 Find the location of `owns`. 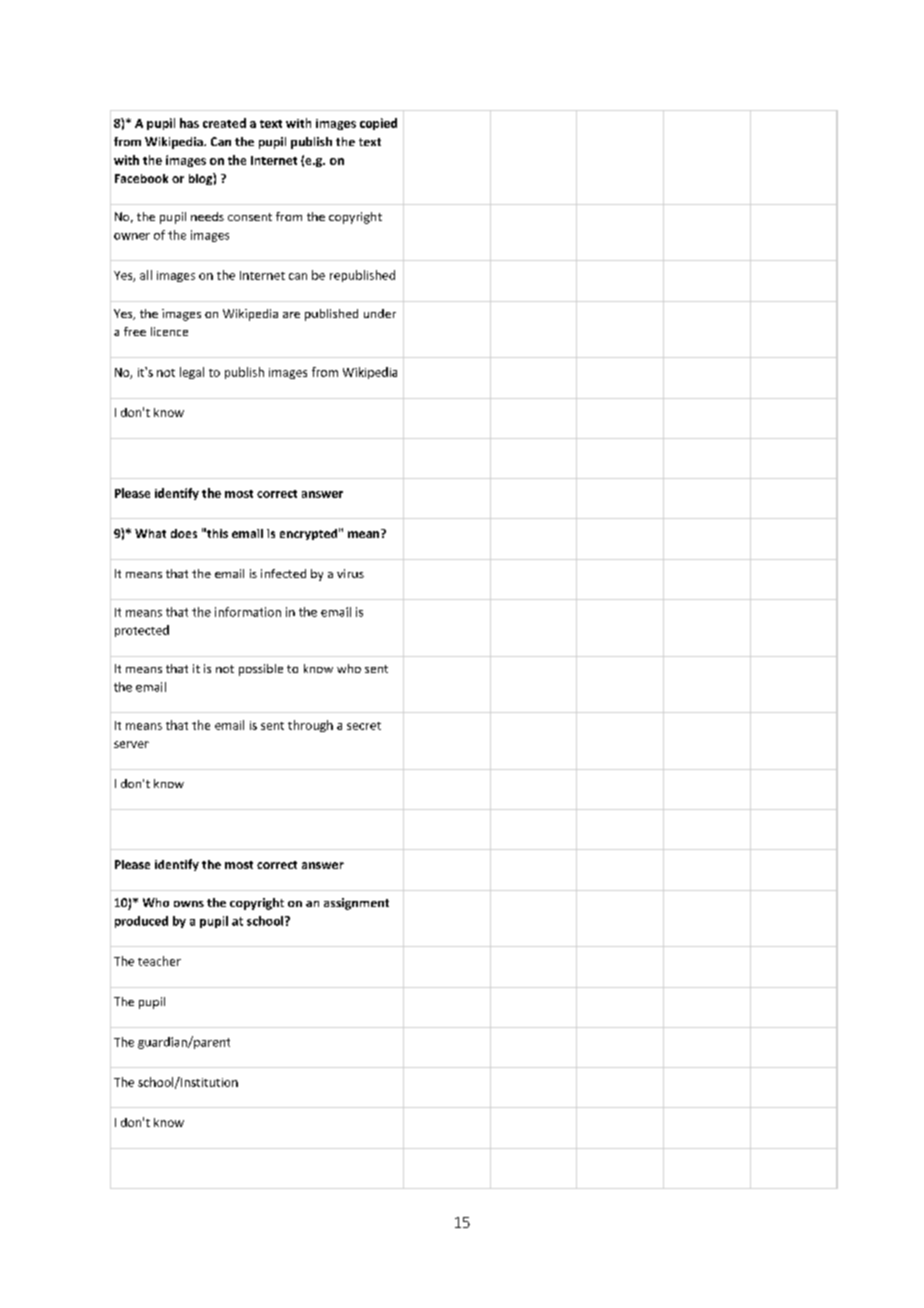

owns is located at coordinates (189, 904).
